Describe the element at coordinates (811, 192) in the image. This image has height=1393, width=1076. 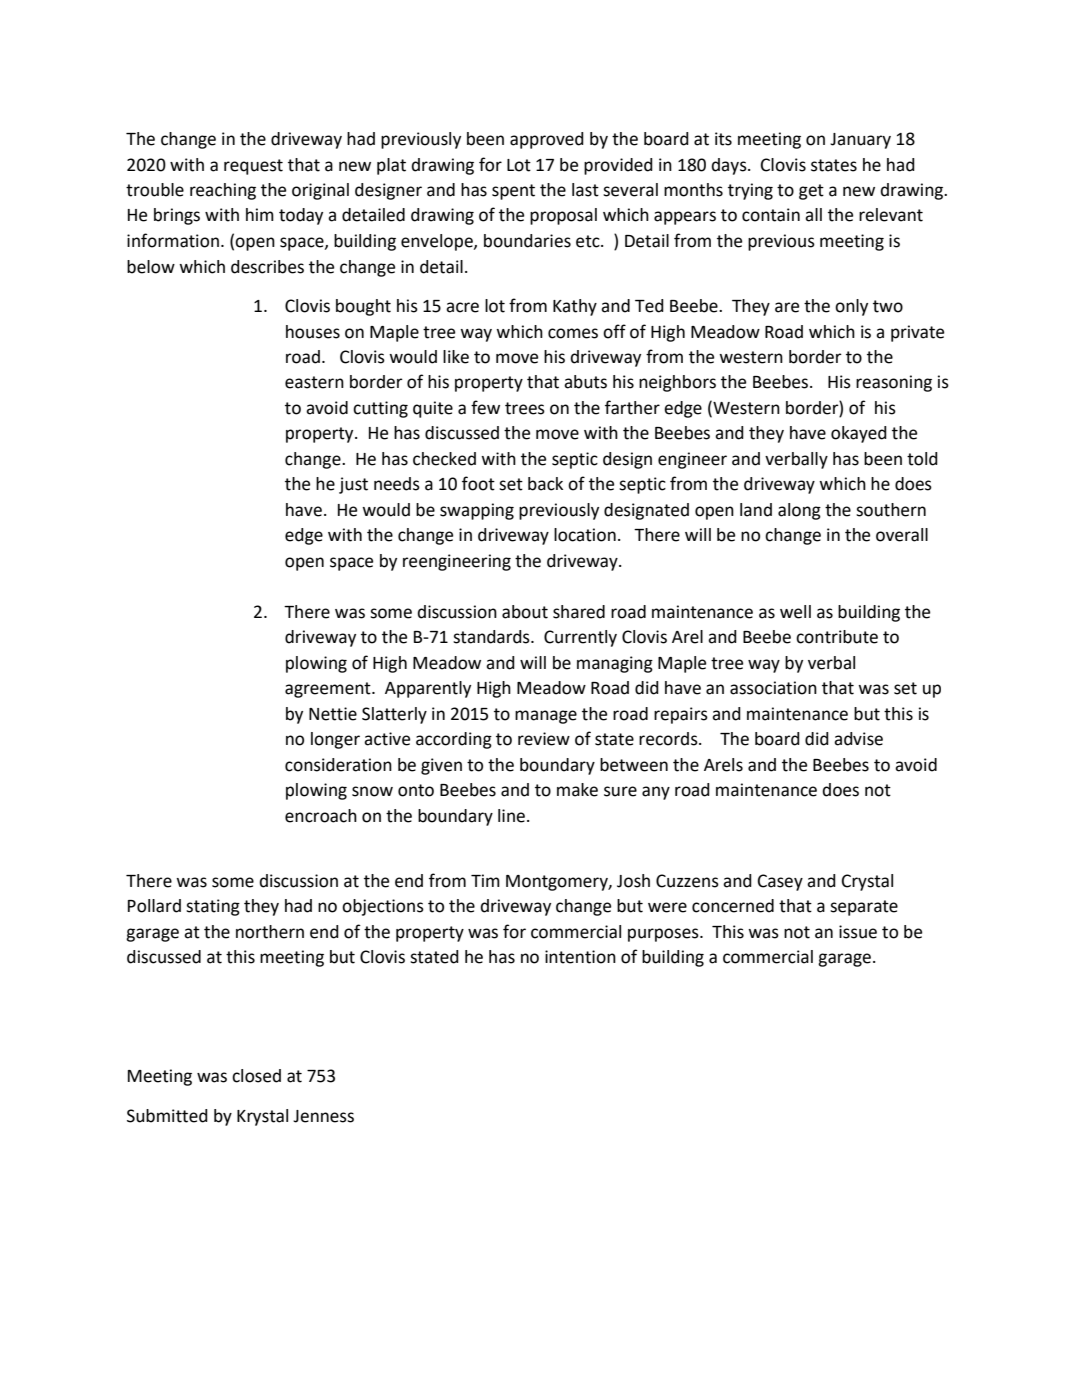
I see `get` at that location.
